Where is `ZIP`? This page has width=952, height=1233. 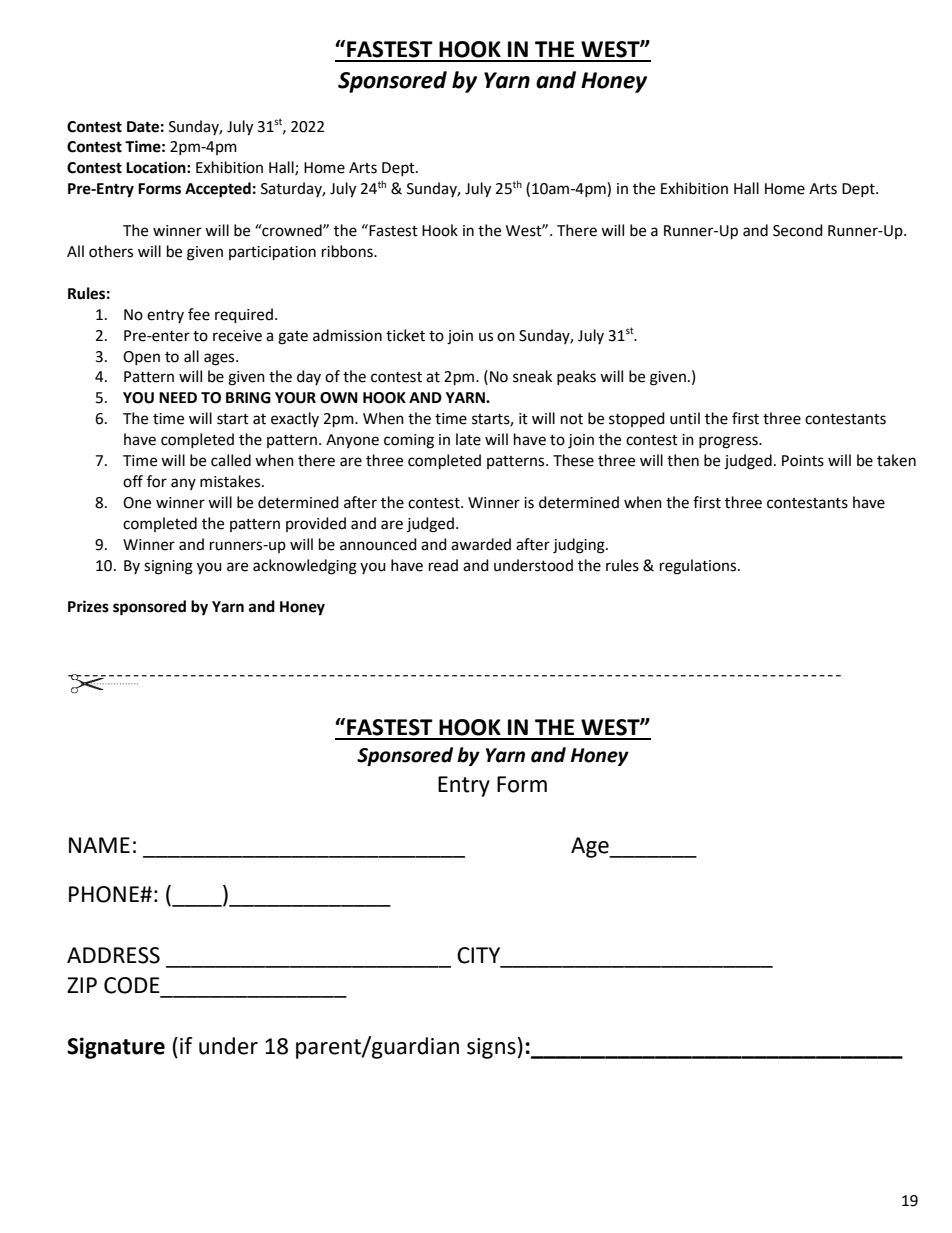 ZIP is located at coordinates (82, 985).
